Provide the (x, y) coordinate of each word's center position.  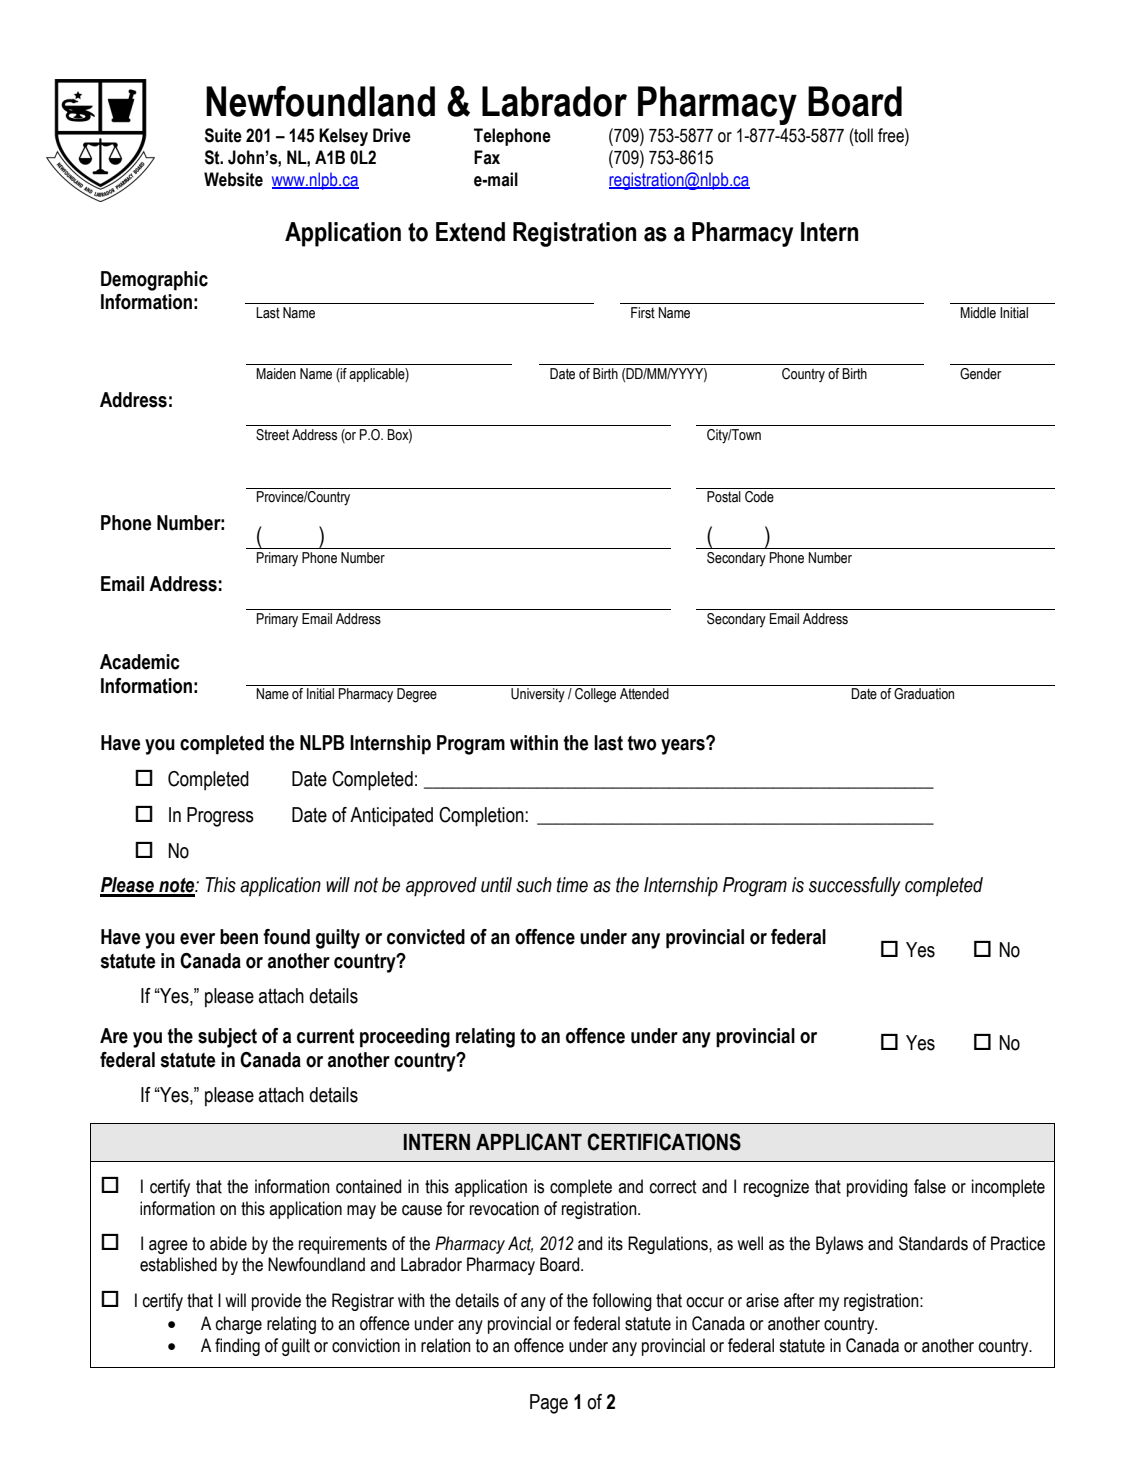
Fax (487, 157)
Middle (978, 313)
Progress (220, 817)
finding (237, 1347)
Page (549, 1404)
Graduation (924, 694)
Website (233, 179)
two (641, 743)
